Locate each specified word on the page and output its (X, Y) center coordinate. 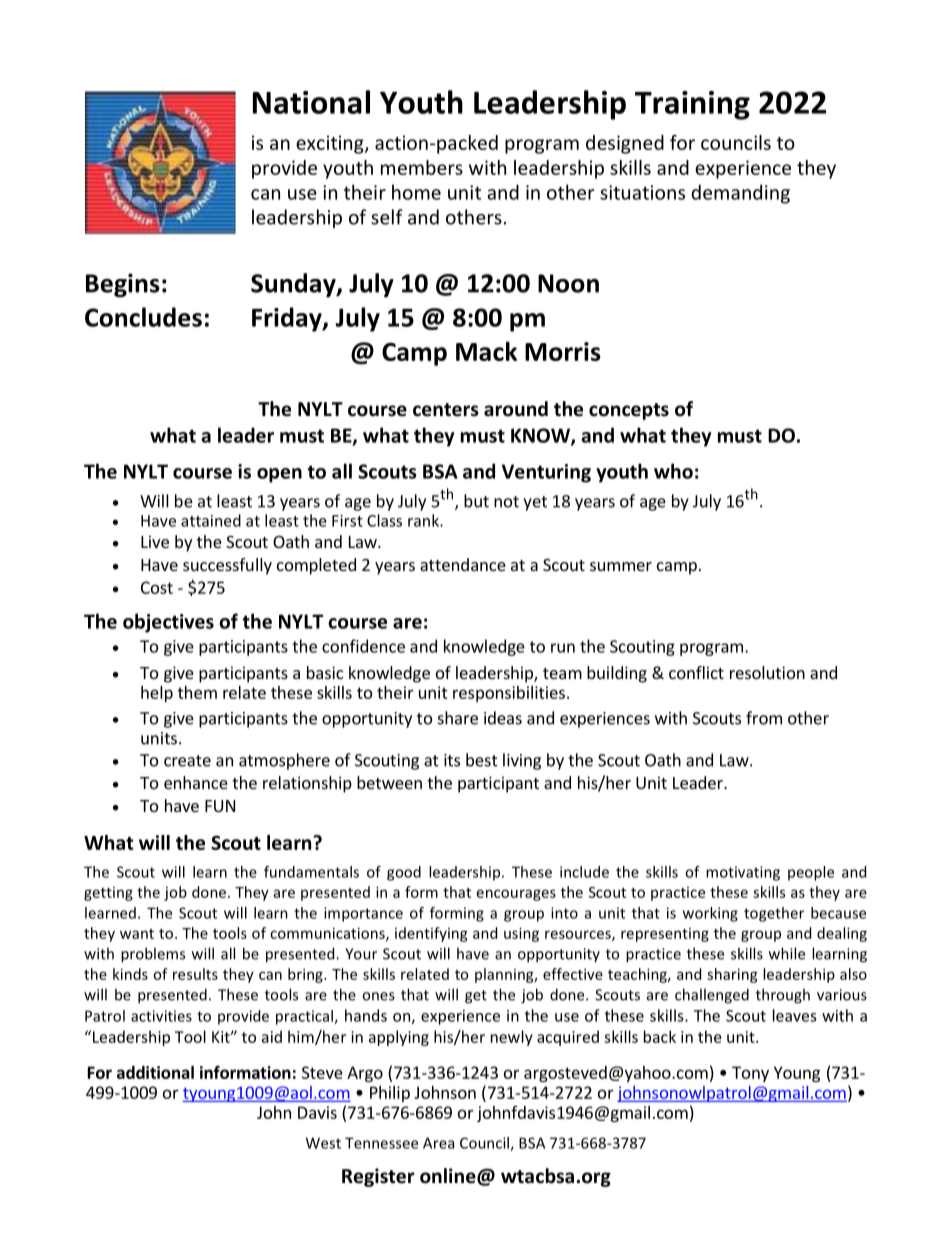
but (476, 501)
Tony (750, 1074)
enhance (196, 782)
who (673, 471)
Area (438, 1143)
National (311, 102)
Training (692, 105)
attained (211, 520)
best (482, 760)
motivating (743, 873)
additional (155, 1072)
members (422, 167)
